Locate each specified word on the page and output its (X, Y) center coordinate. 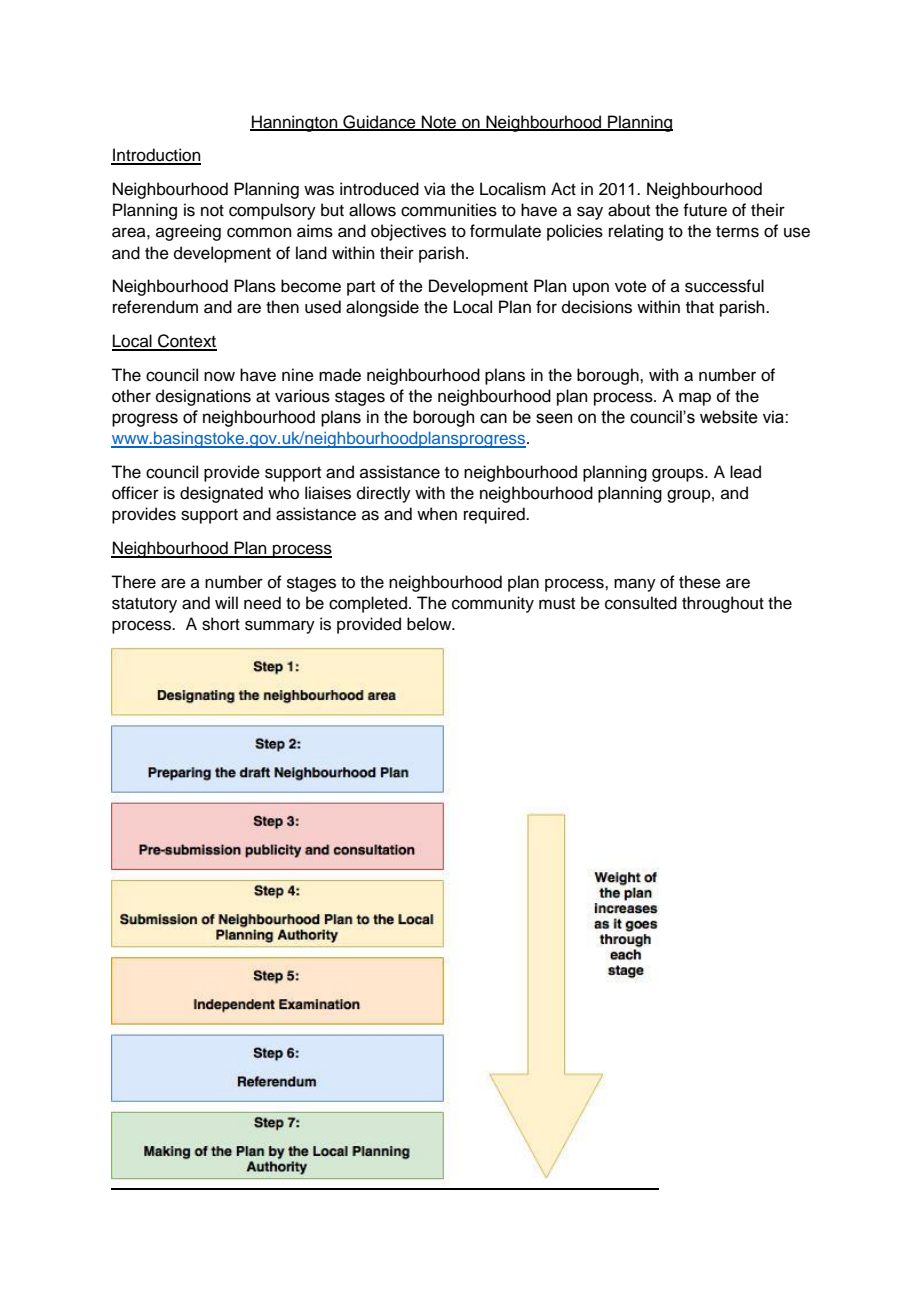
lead (745, 472)
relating (636, 232)
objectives (408, 232)
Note (439, 122)
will (226, 602)
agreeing (188, 232)
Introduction (156, 156)
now (219, 376)
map (695, 399)
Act (563, 189)
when (437, 514)
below (430, 624)
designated (221, 494)
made (340, 375)
